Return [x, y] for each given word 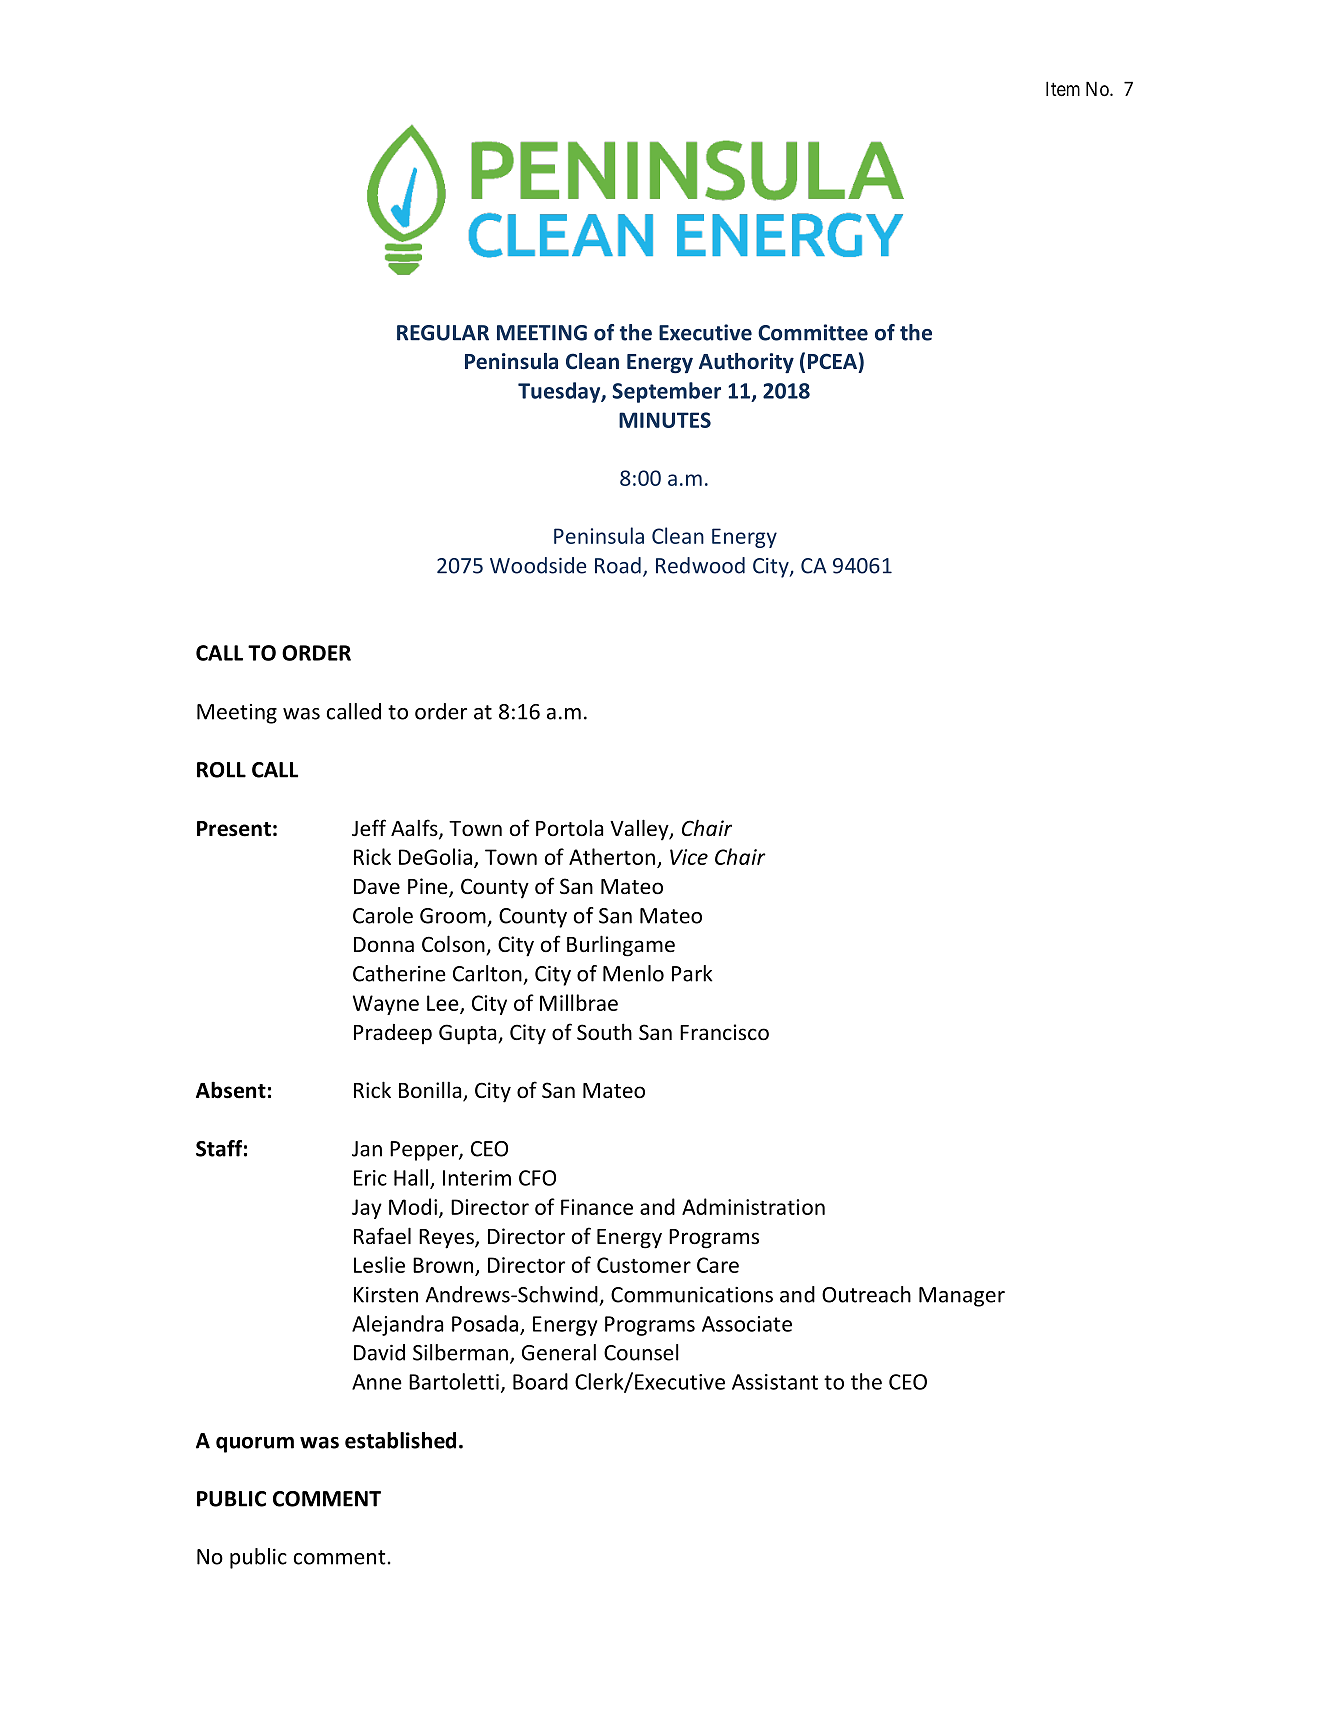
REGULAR [443, 333]
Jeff [369, 828]
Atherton [612, 856]
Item [1063, 88]
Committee [813, 332]
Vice [689, 857]
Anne [377, 1382]
